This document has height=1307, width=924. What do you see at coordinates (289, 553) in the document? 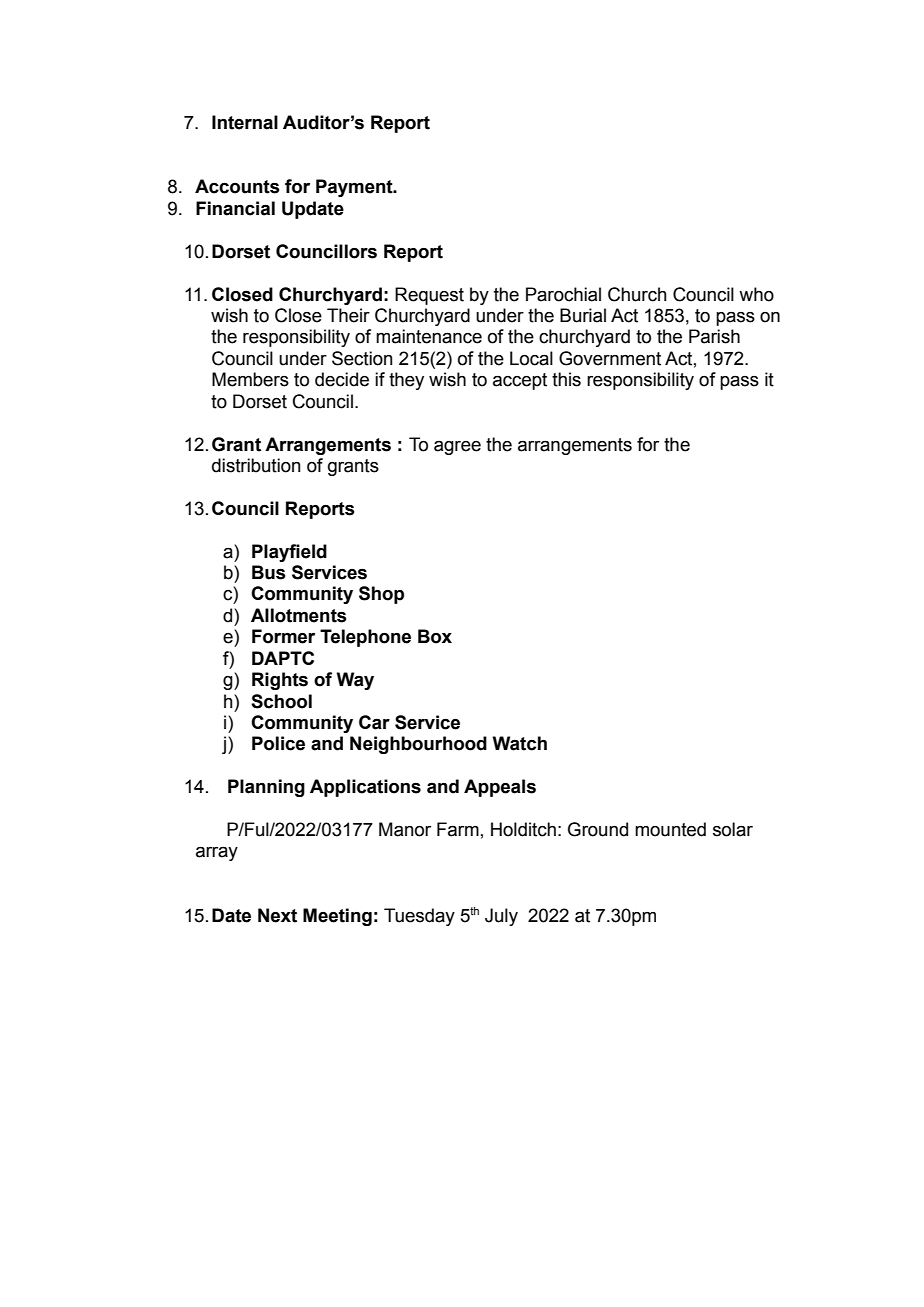
I see `Playfield` at bounding box center [289, 553].
